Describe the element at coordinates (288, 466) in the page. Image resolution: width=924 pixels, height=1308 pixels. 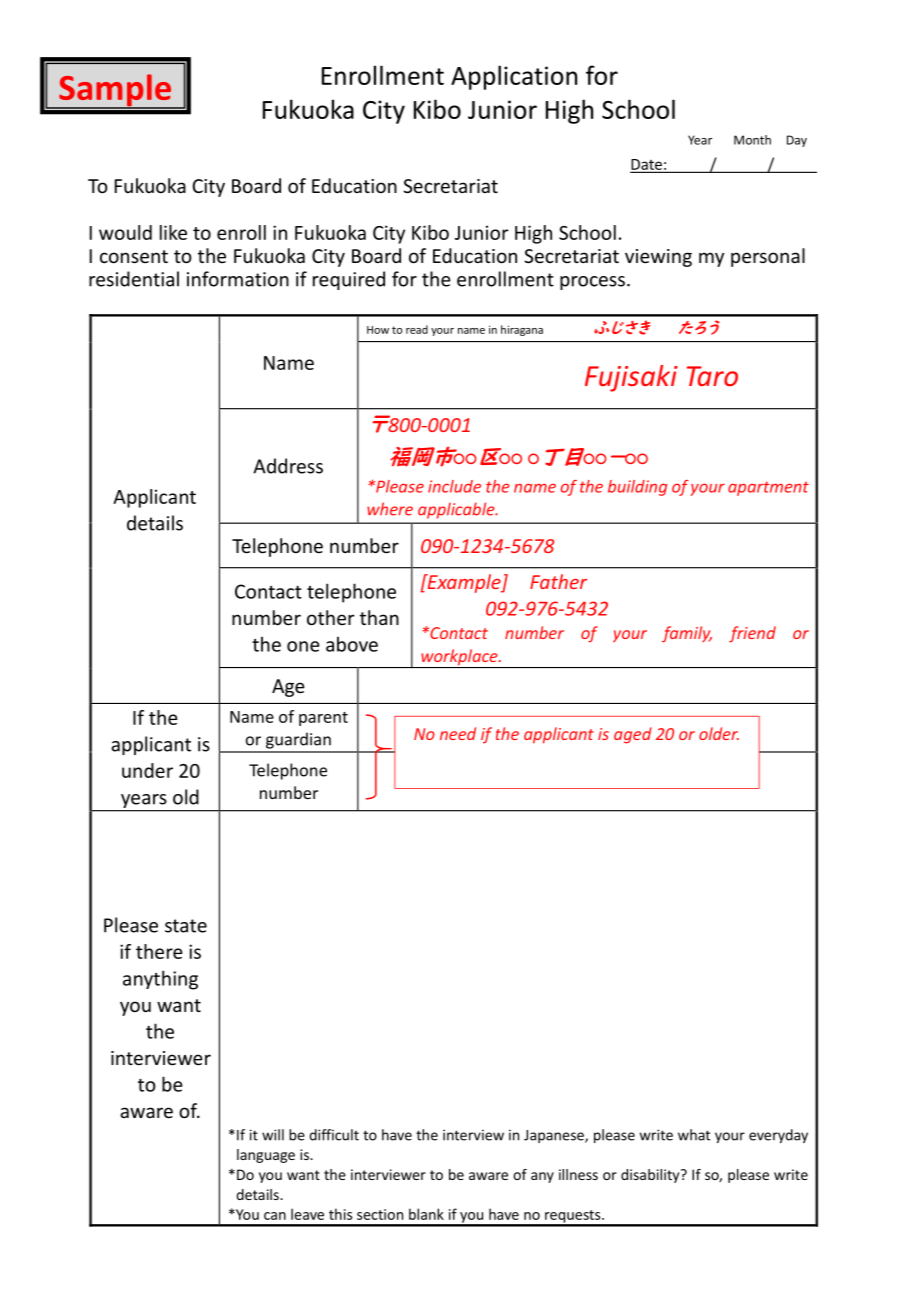
I see `Address` at that location.
